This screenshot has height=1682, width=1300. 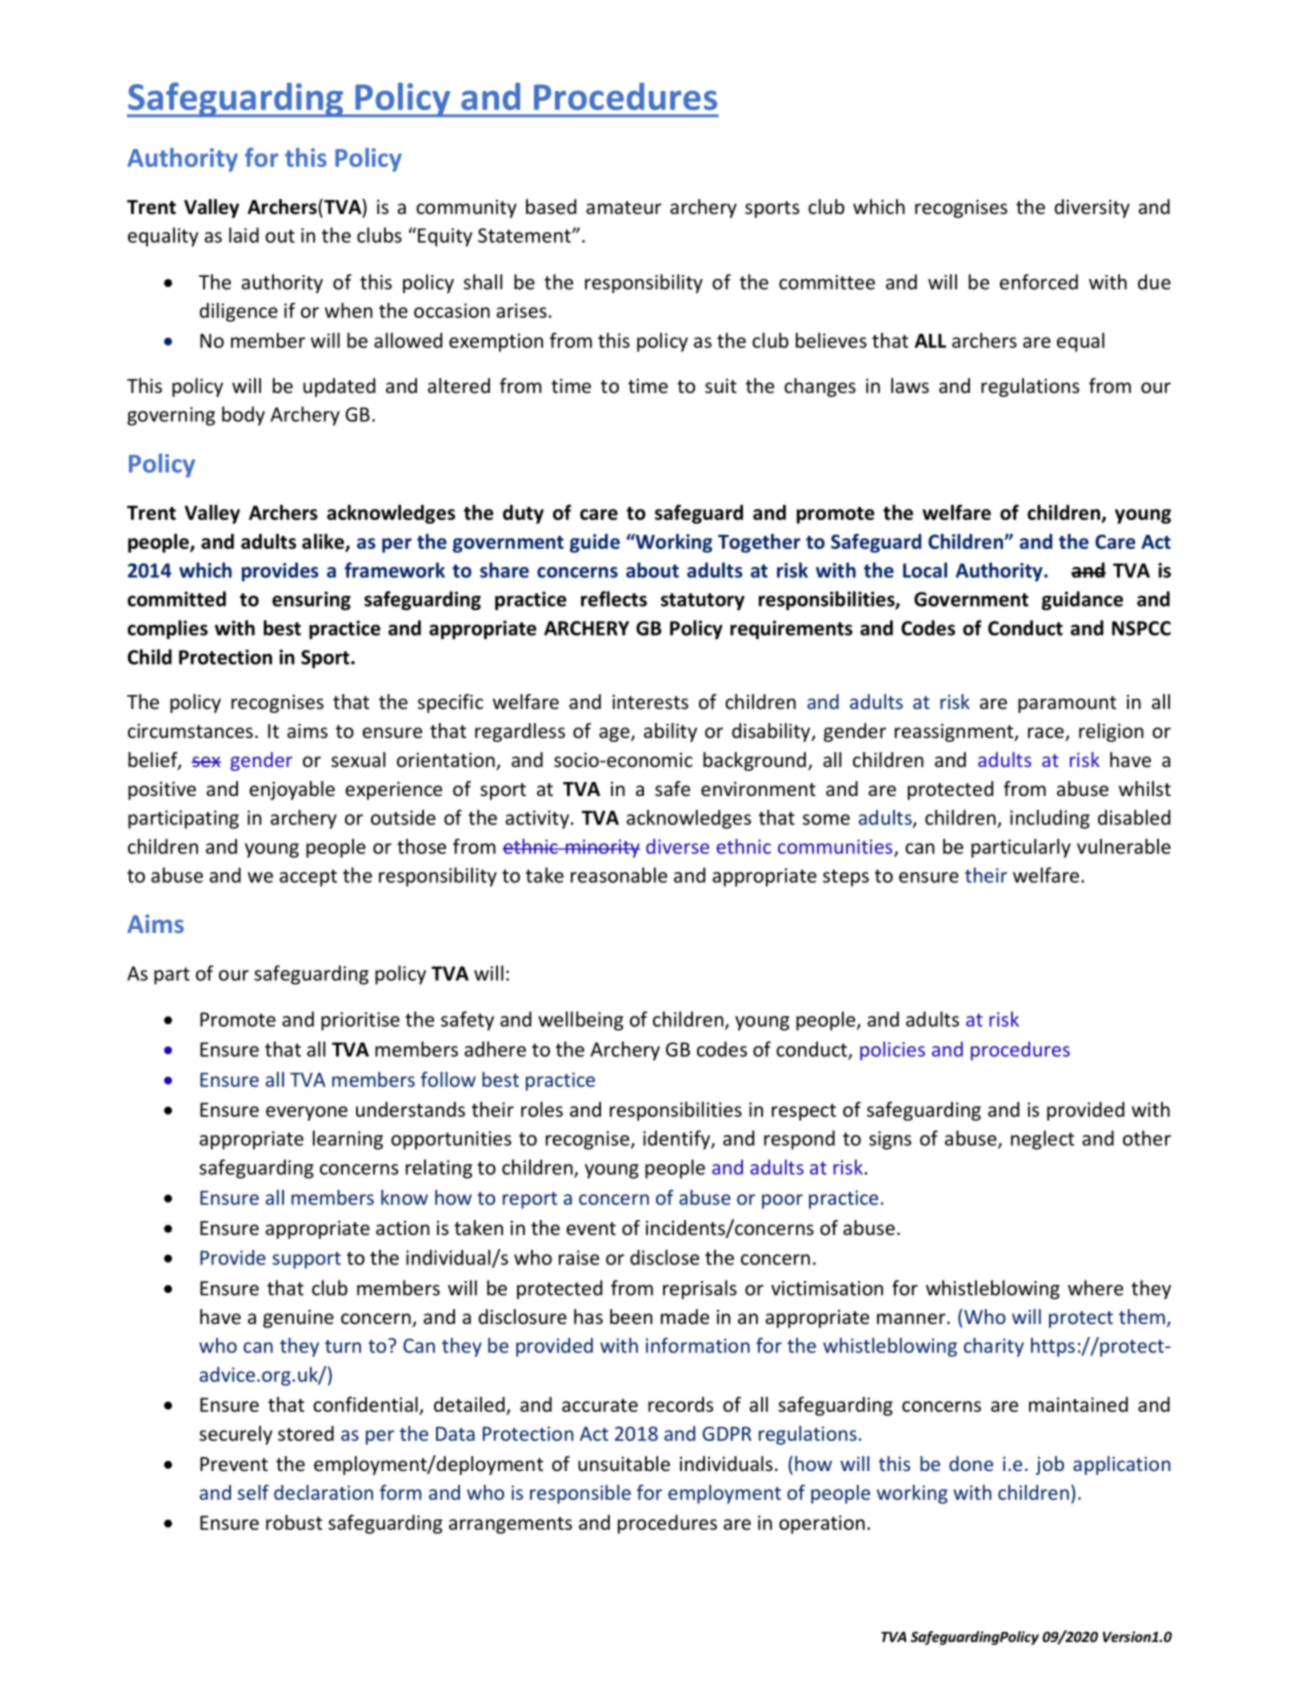 I want to click on diverse, so click(x=677, y=846).
